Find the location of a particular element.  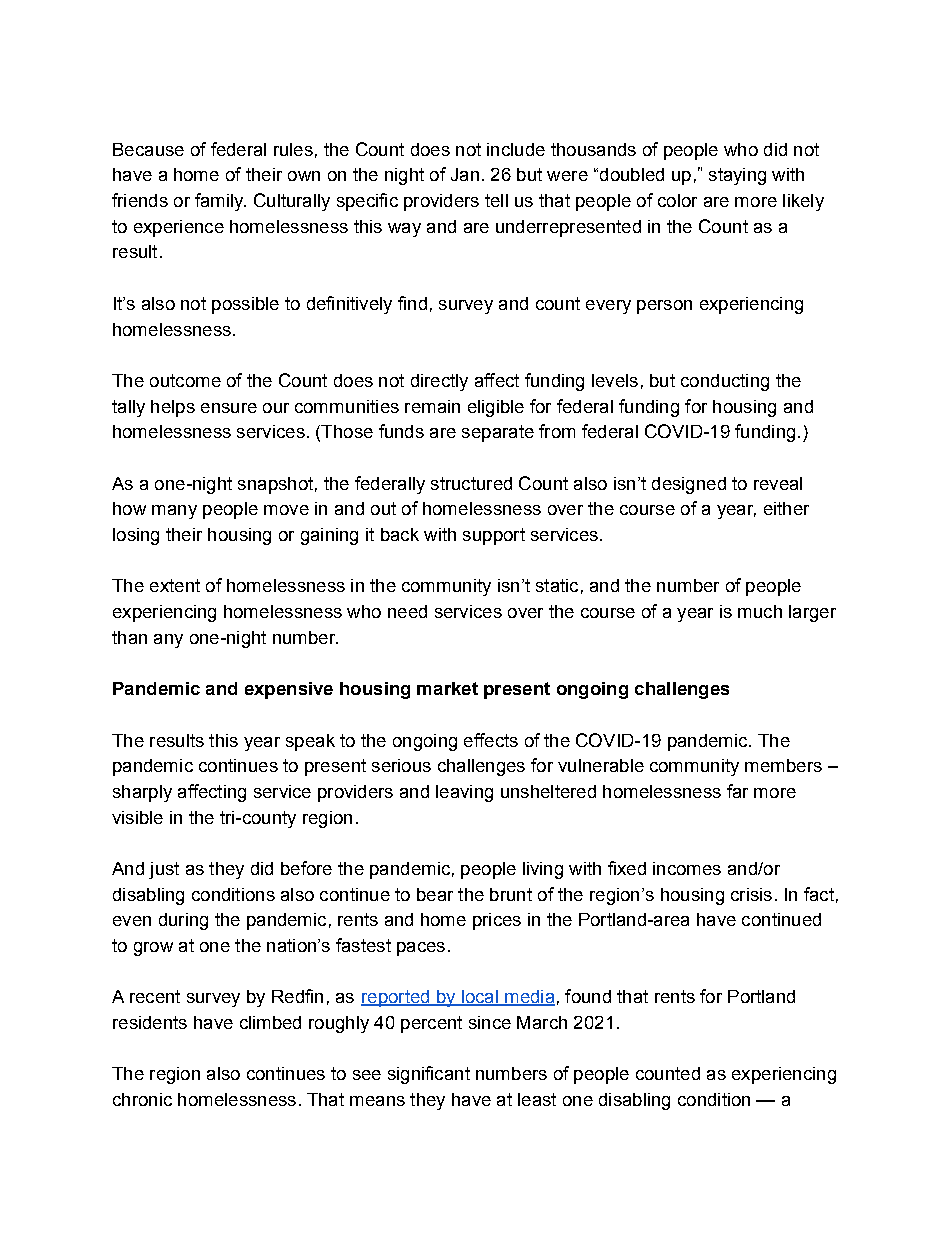

outcome is located at coordinates (185, 380).
